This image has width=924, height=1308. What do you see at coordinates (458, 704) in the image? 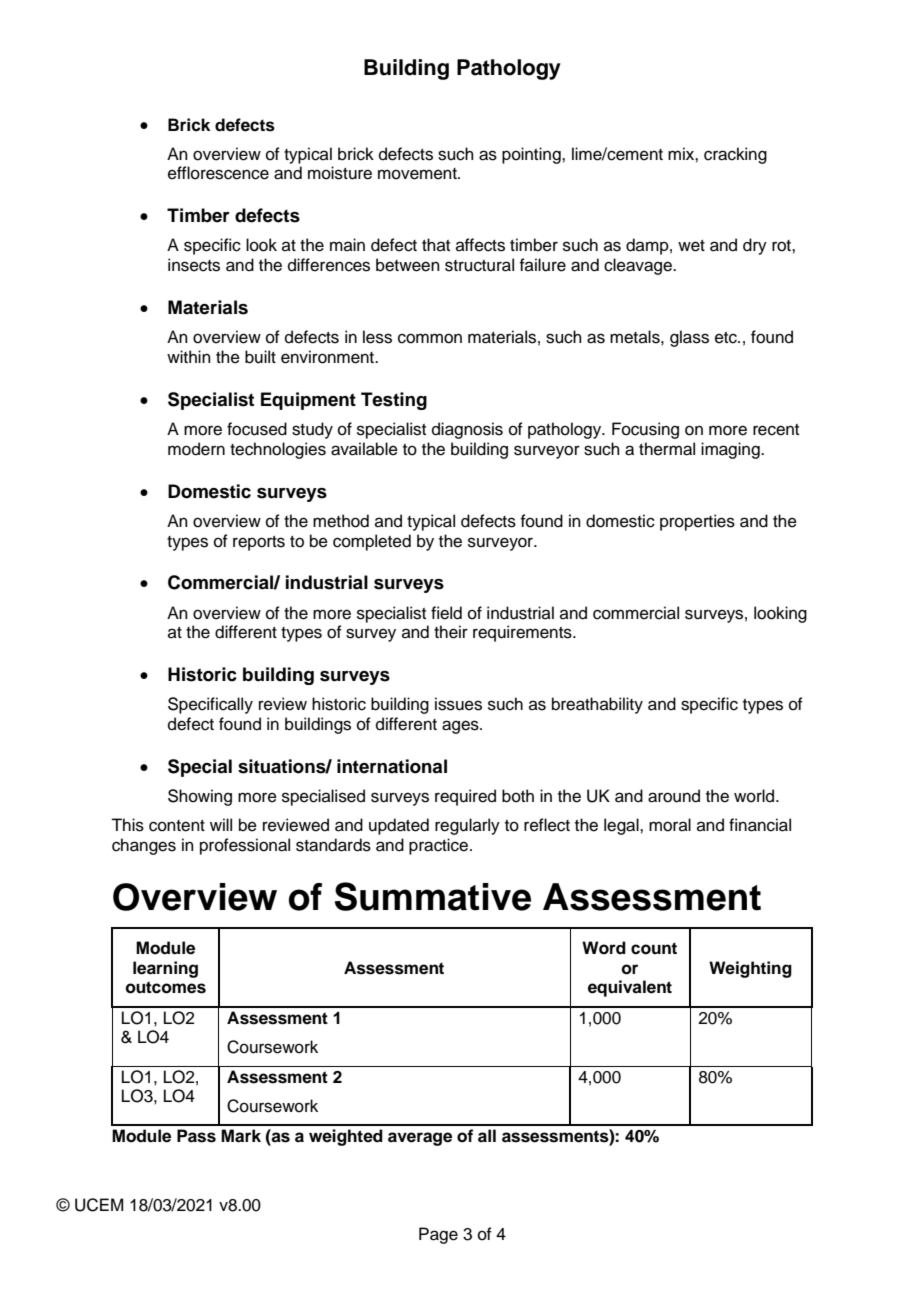
I see `issues` at bounding box center [458, 704].
